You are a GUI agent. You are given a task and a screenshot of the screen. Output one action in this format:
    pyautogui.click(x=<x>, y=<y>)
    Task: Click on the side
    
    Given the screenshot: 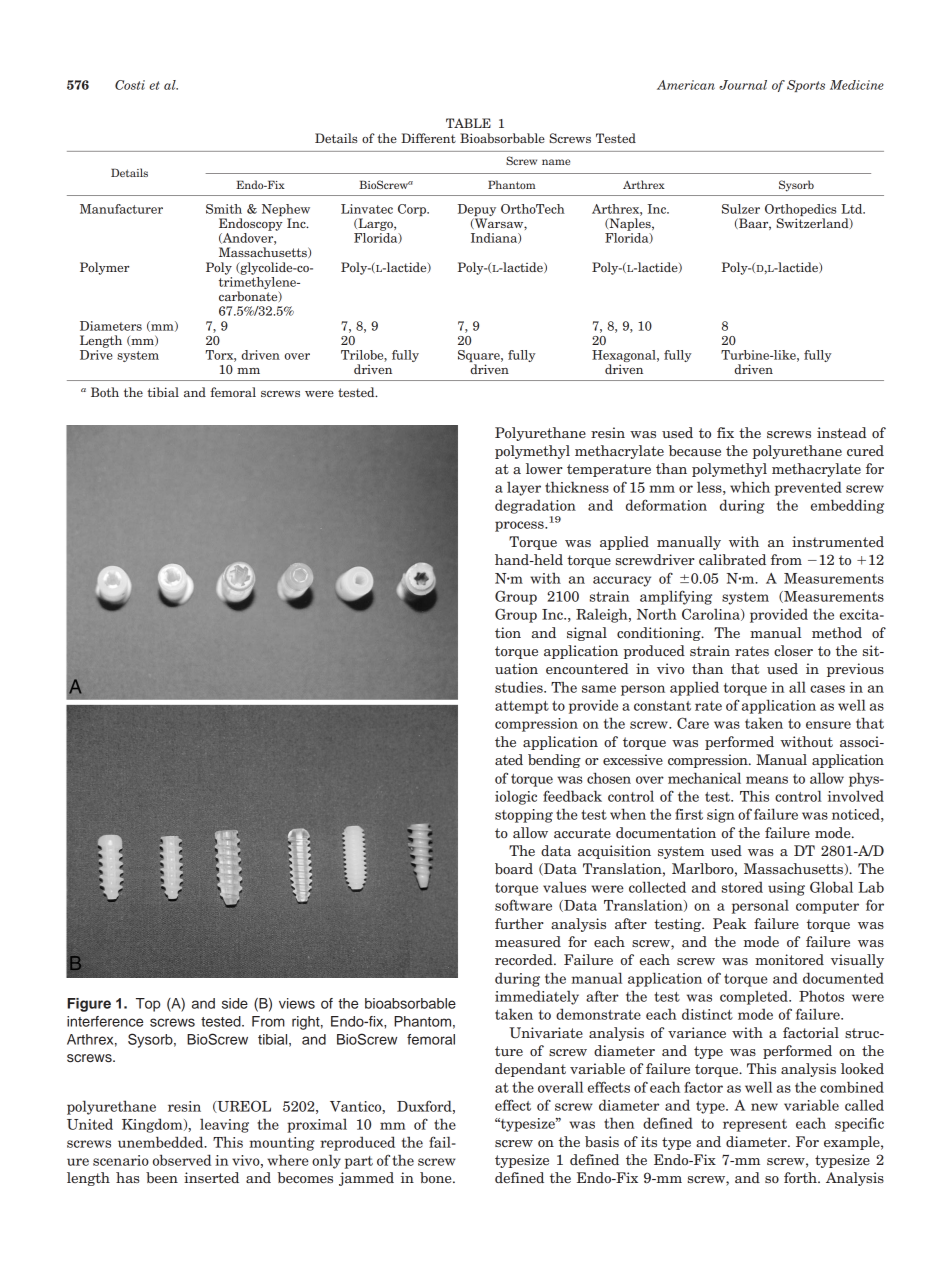 What is the action you would take?
    pyautogui.click(x=235, y=1003)
